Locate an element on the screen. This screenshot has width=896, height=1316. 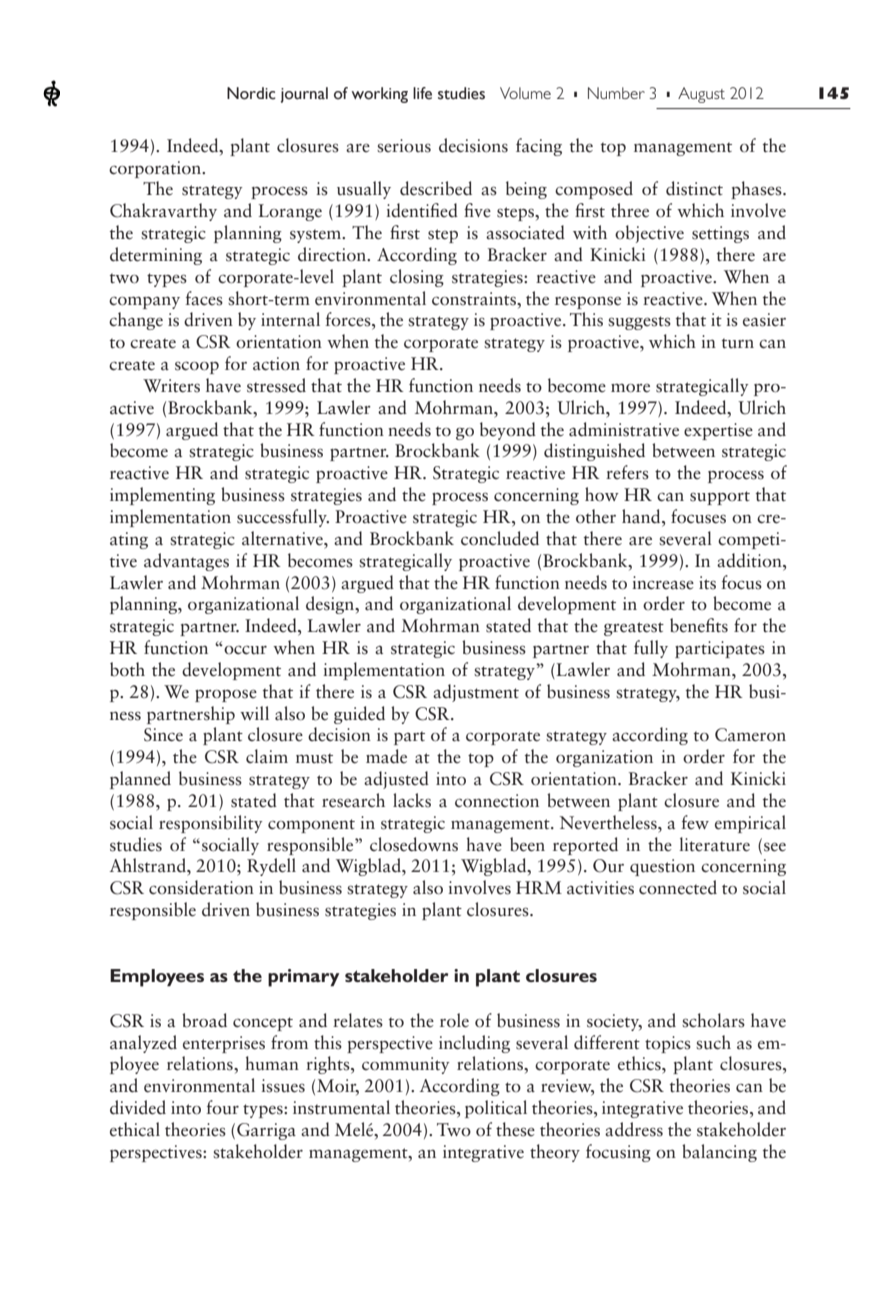
life is located at coordinates (422, 93).
